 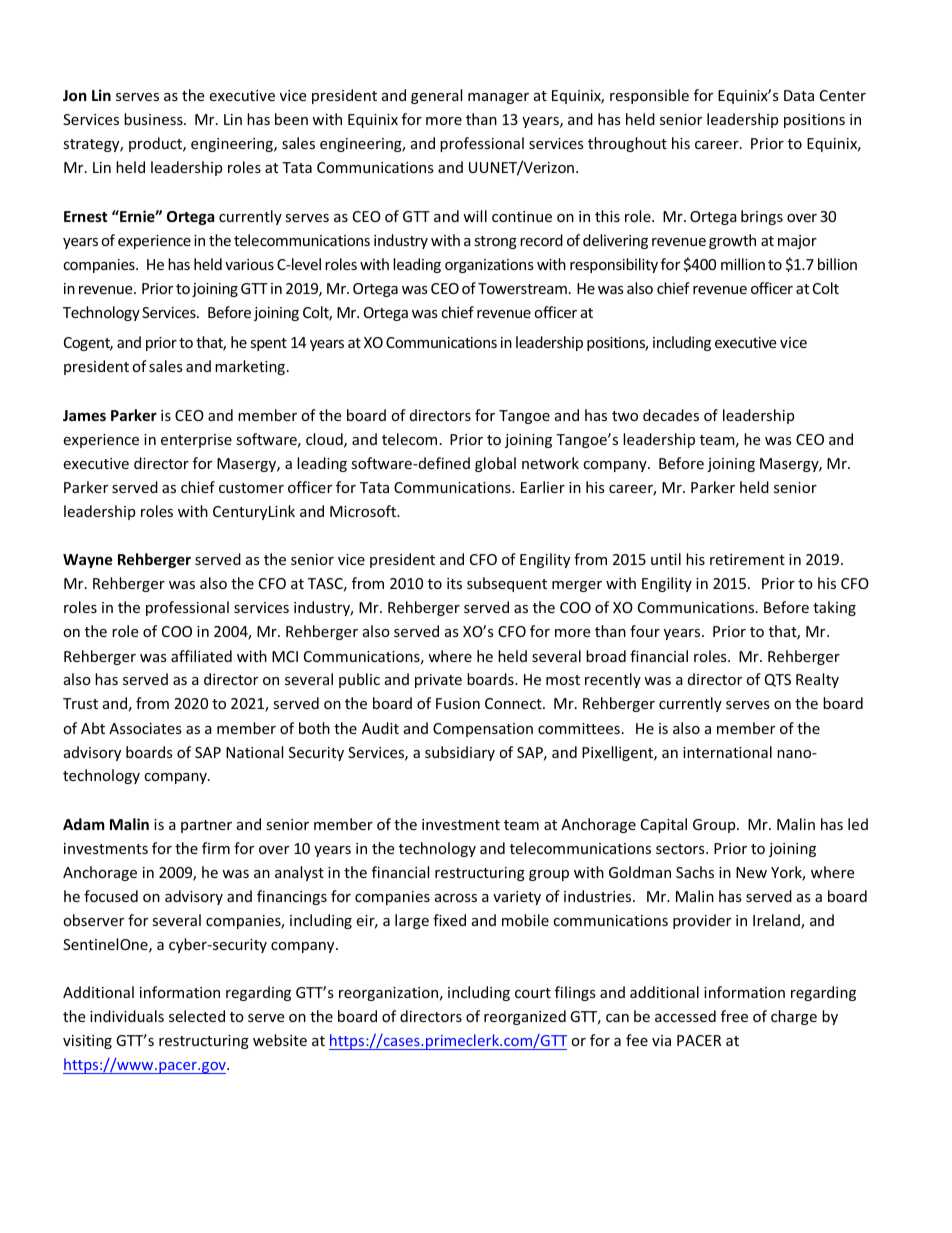 What do you see at coordinates (154, 119) in the screenshot?
I see `business` at bounding box center [154, 119].
